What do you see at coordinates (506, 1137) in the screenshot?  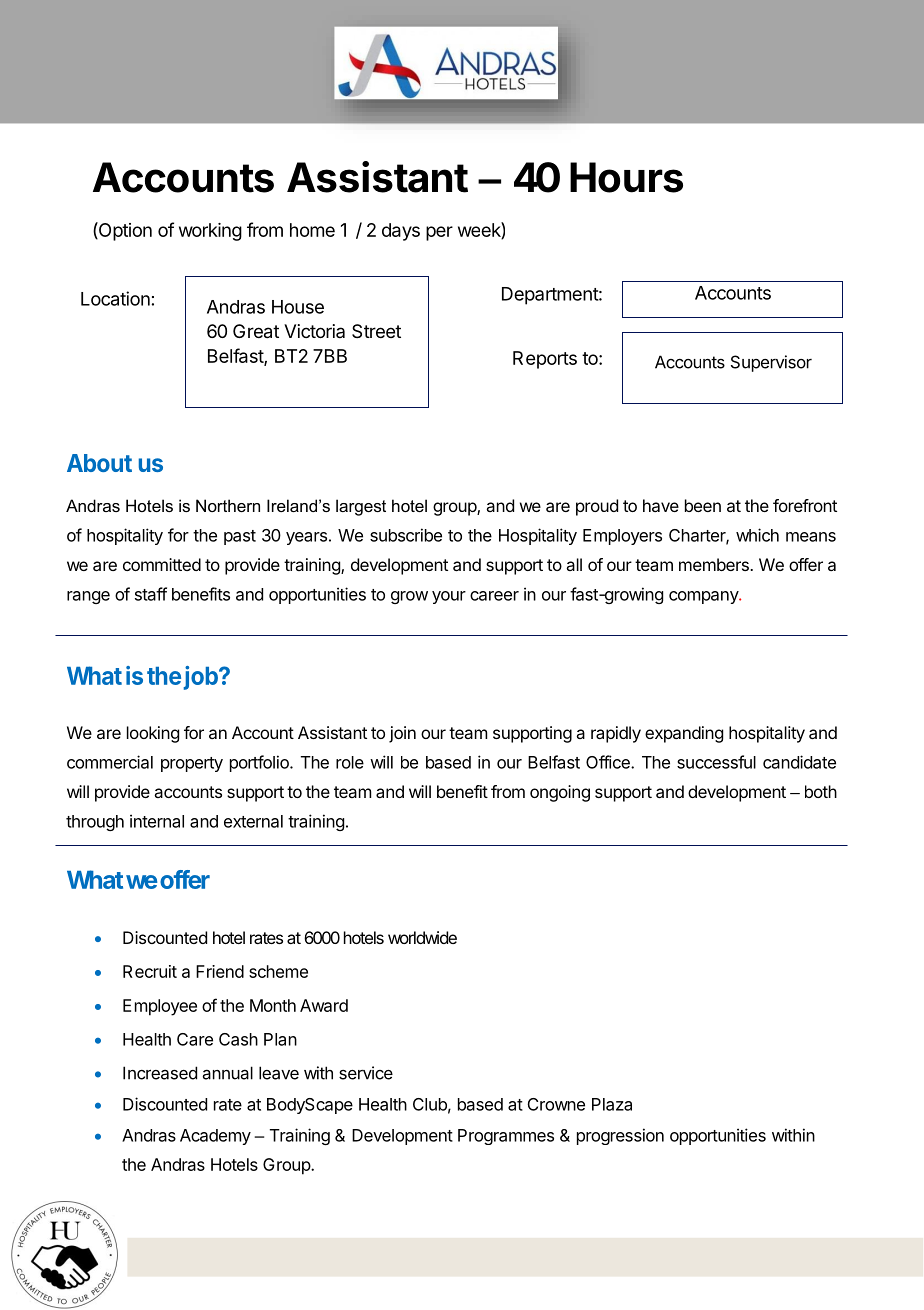 I see `Programmes` at bounding box center [506, 1137].
